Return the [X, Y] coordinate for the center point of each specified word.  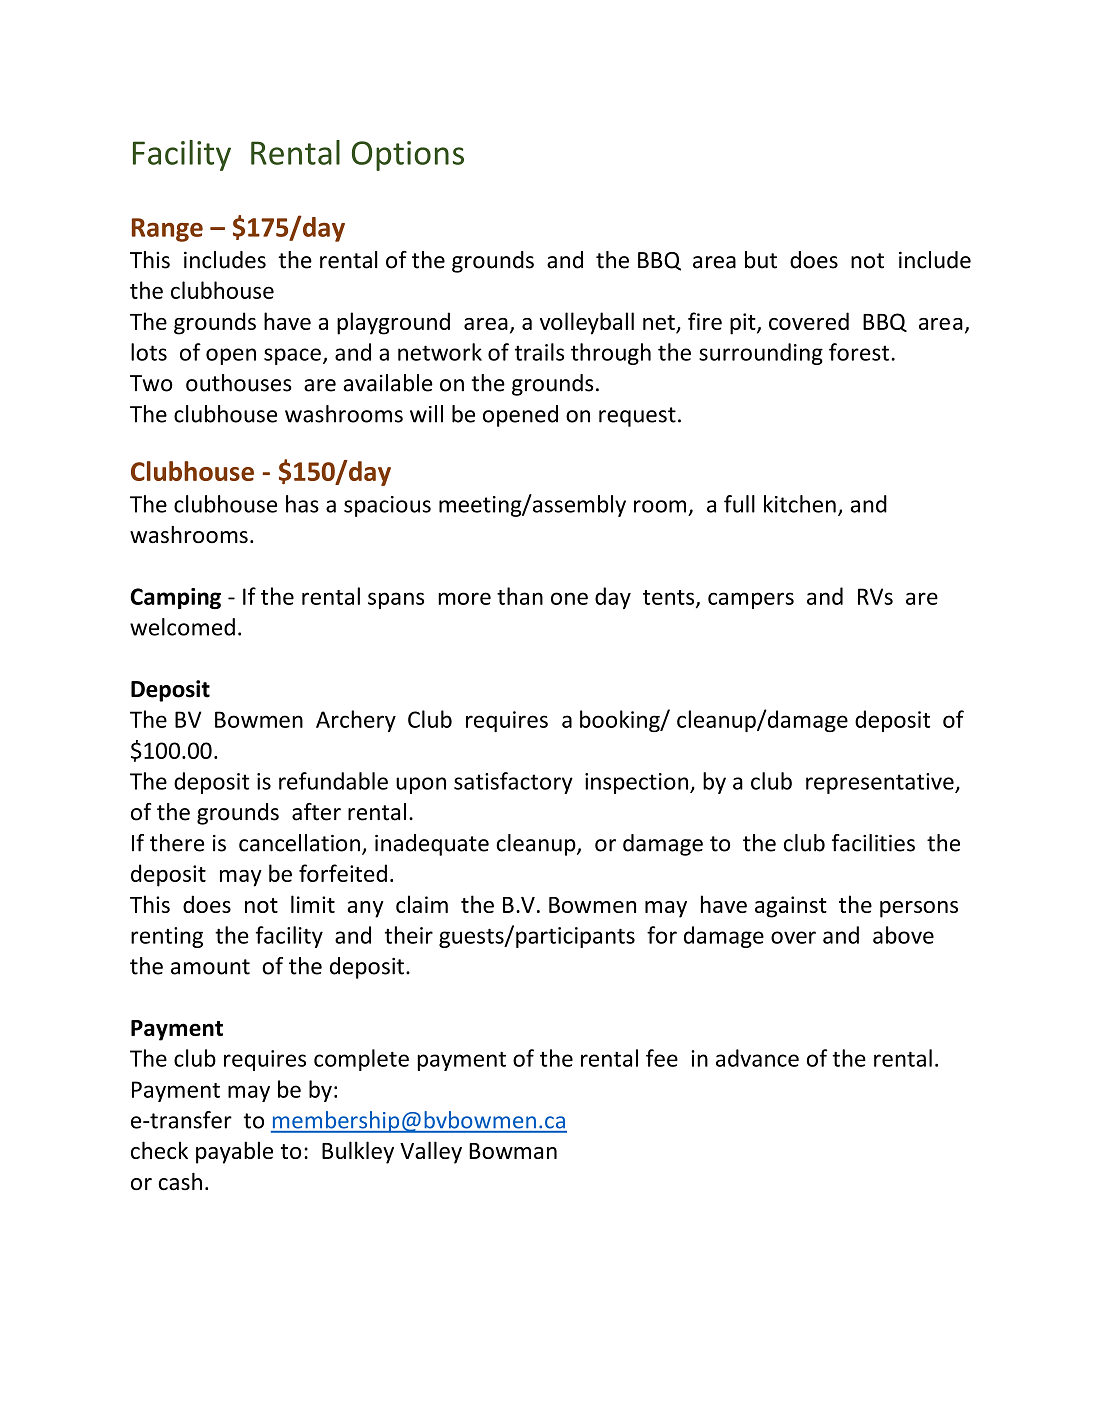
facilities [873, 843]
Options [408, 156]
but [761, 260]
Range [167, 230]
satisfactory [513, 783]
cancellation [299, 843]
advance [757, 1058]
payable [234, 1152]
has [302, 504]
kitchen [800, 504]
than [520, 596]
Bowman [513, 1151]
